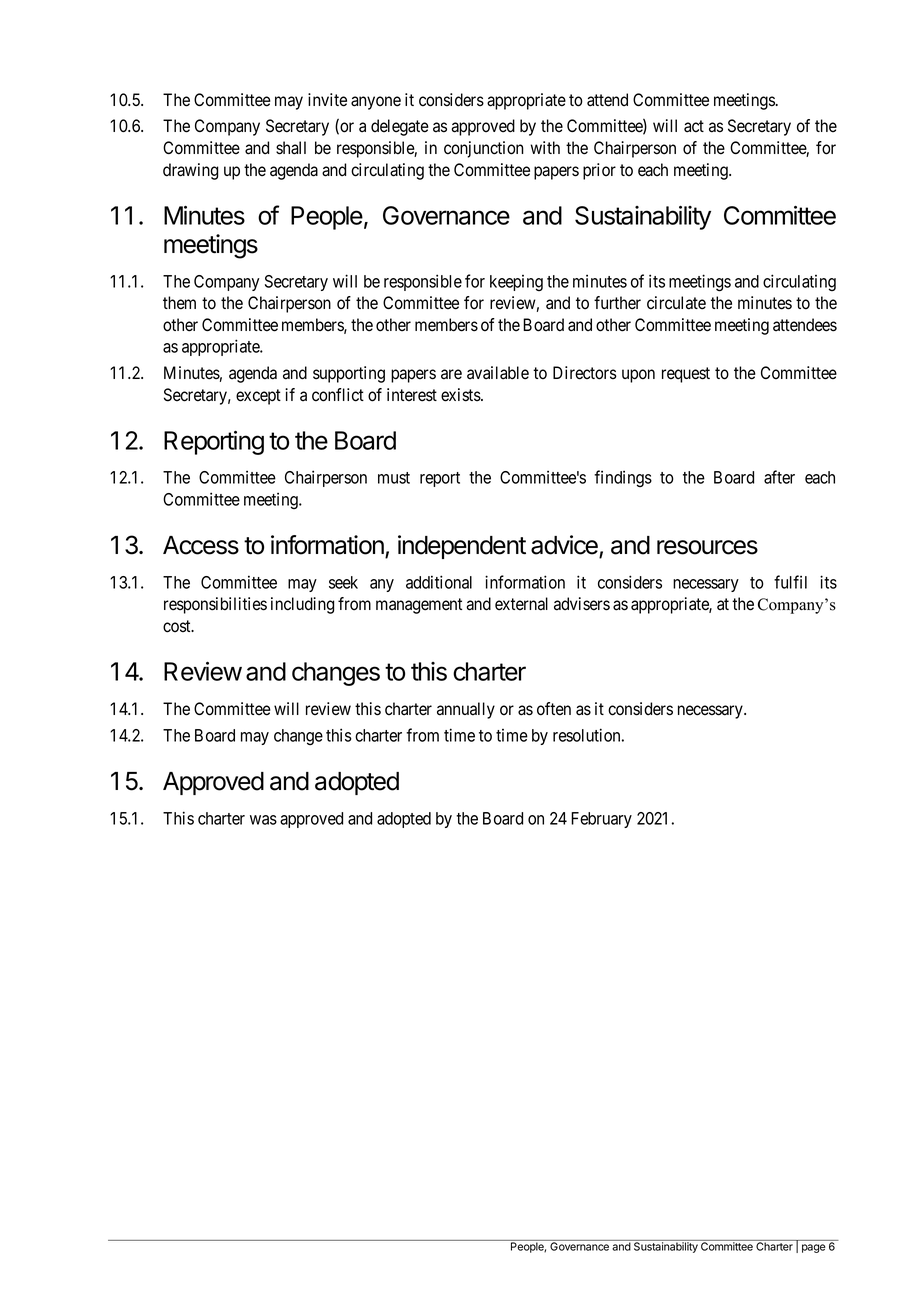 The image size is (924, 1308). Describe the element at coordinates (790, 582) in the screenshot. I see `fulfil` at that location.
